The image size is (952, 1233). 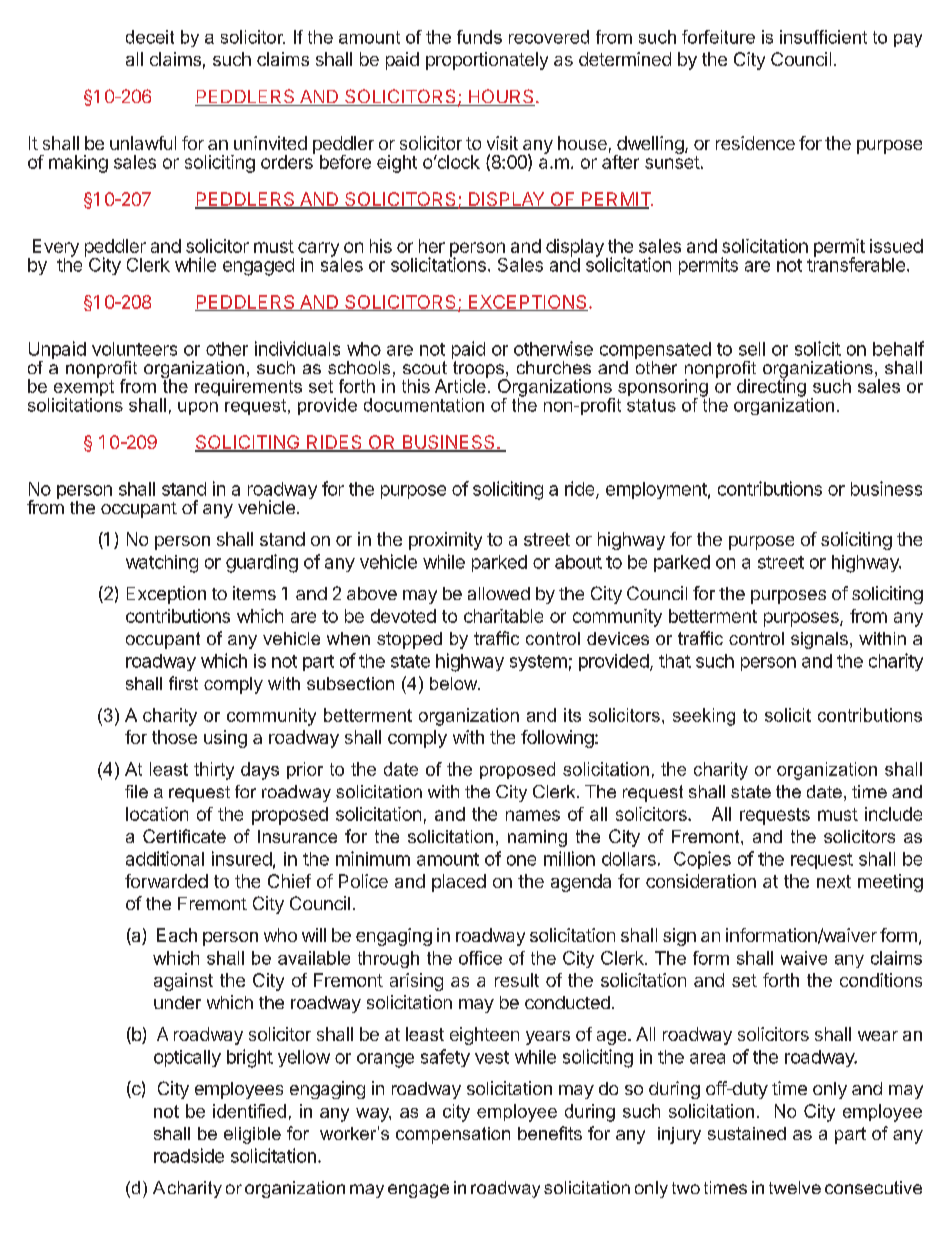 I want to click on roadside, so click(x=189, y=1155).
